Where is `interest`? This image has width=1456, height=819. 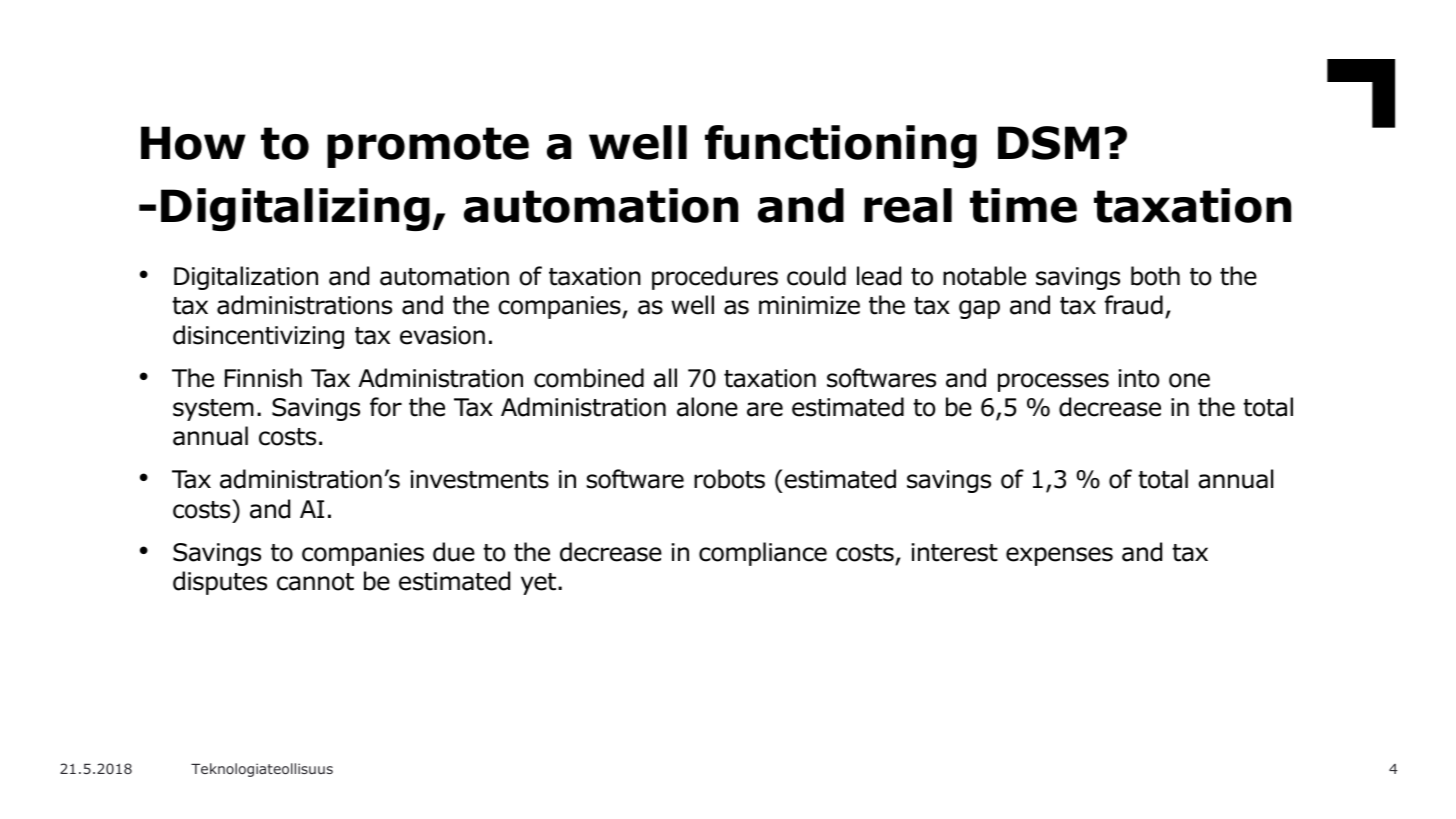 interest is located at coordinates (955, 552).
